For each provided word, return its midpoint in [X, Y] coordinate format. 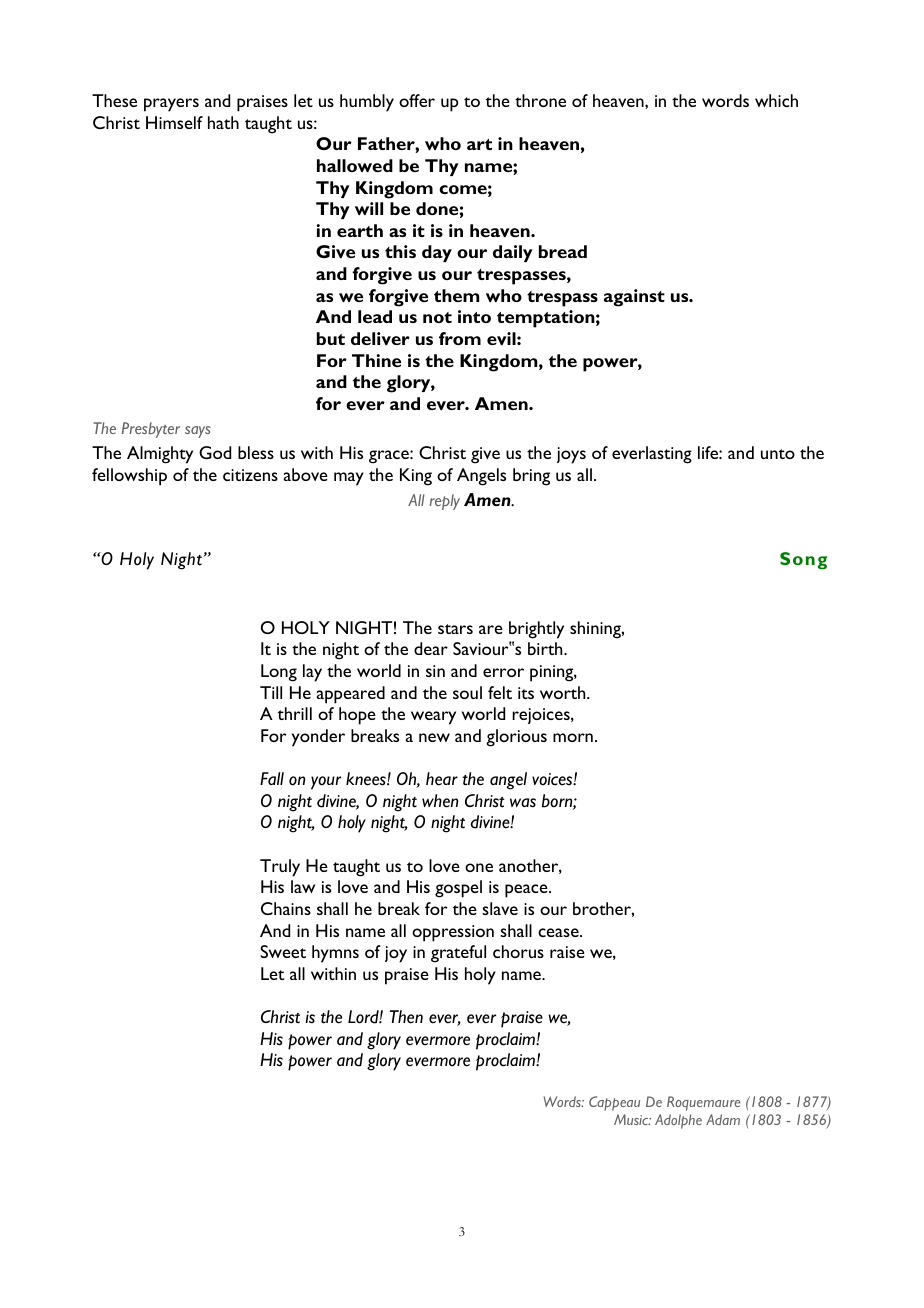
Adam [723, 1119]
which [776, 100]
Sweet [283, 951]
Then [406, 1017]
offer [417, 100]
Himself [174, 122]
